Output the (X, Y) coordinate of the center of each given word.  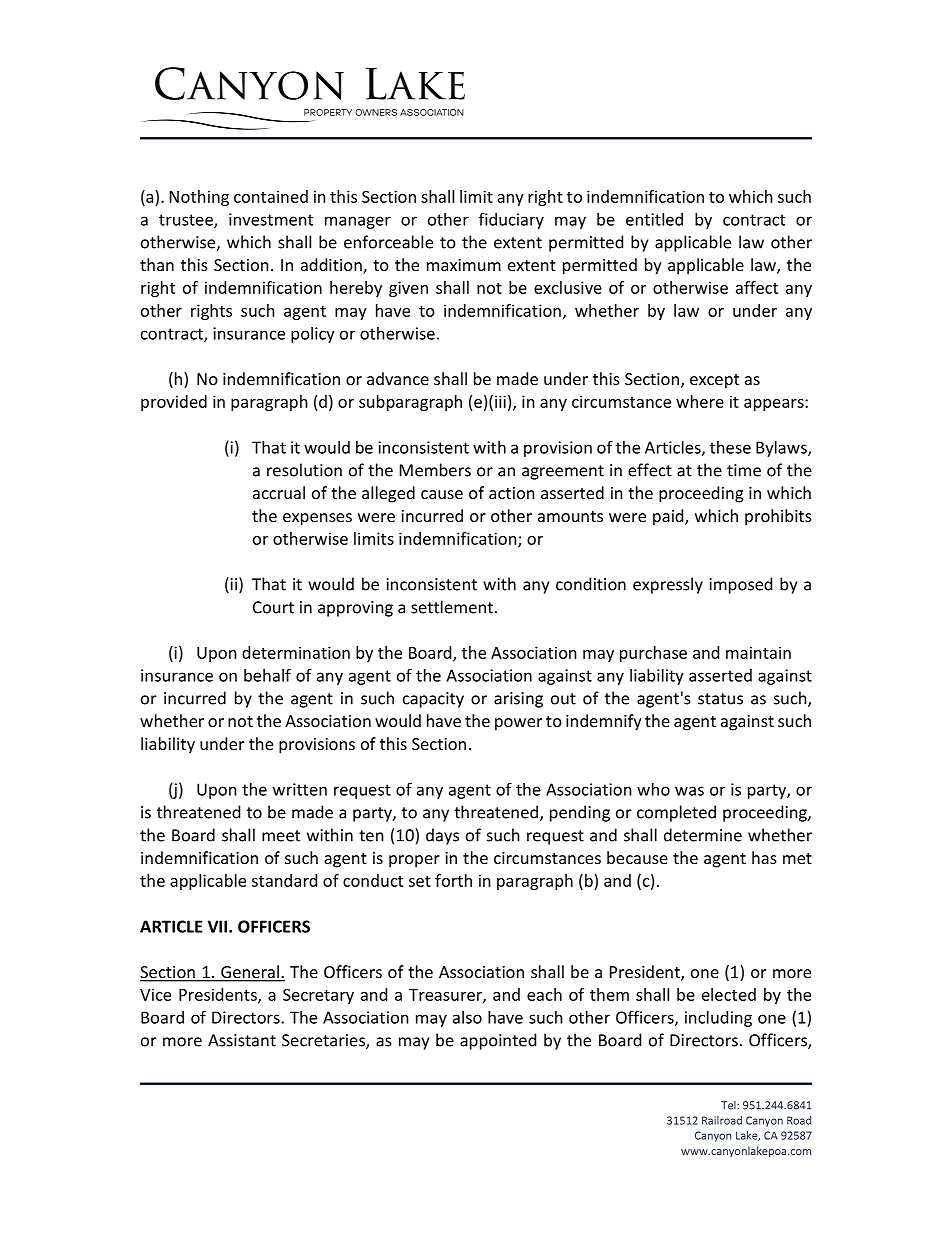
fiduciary (511, 220)
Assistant (242, 1040)
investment (271, 219)
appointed (498, 1041)
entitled (654, 219)
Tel (729, 1105)
